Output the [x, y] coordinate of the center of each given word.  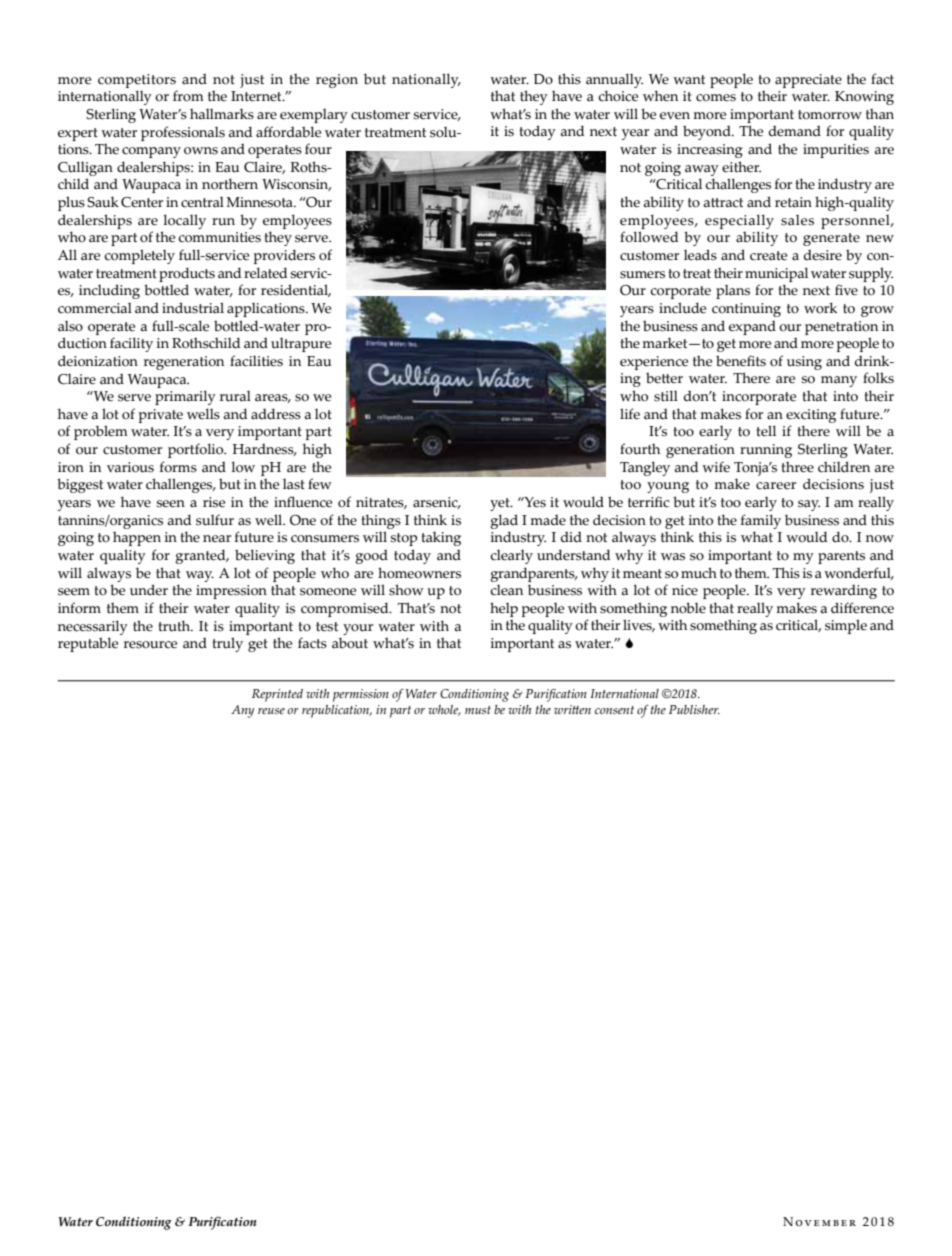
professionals [183, 133]
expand [752, 328]
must [478, 710]
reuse [271, 711]
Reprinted [277, 695]
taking [441, 538]
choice [618, 96]
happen [137, 539]
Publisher [694, 709]
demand [795, 131]
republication [337, 711]
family [761, 521]
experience [654, 363]
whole [444, 710]
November [819, 1221]
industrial [193, 308]
